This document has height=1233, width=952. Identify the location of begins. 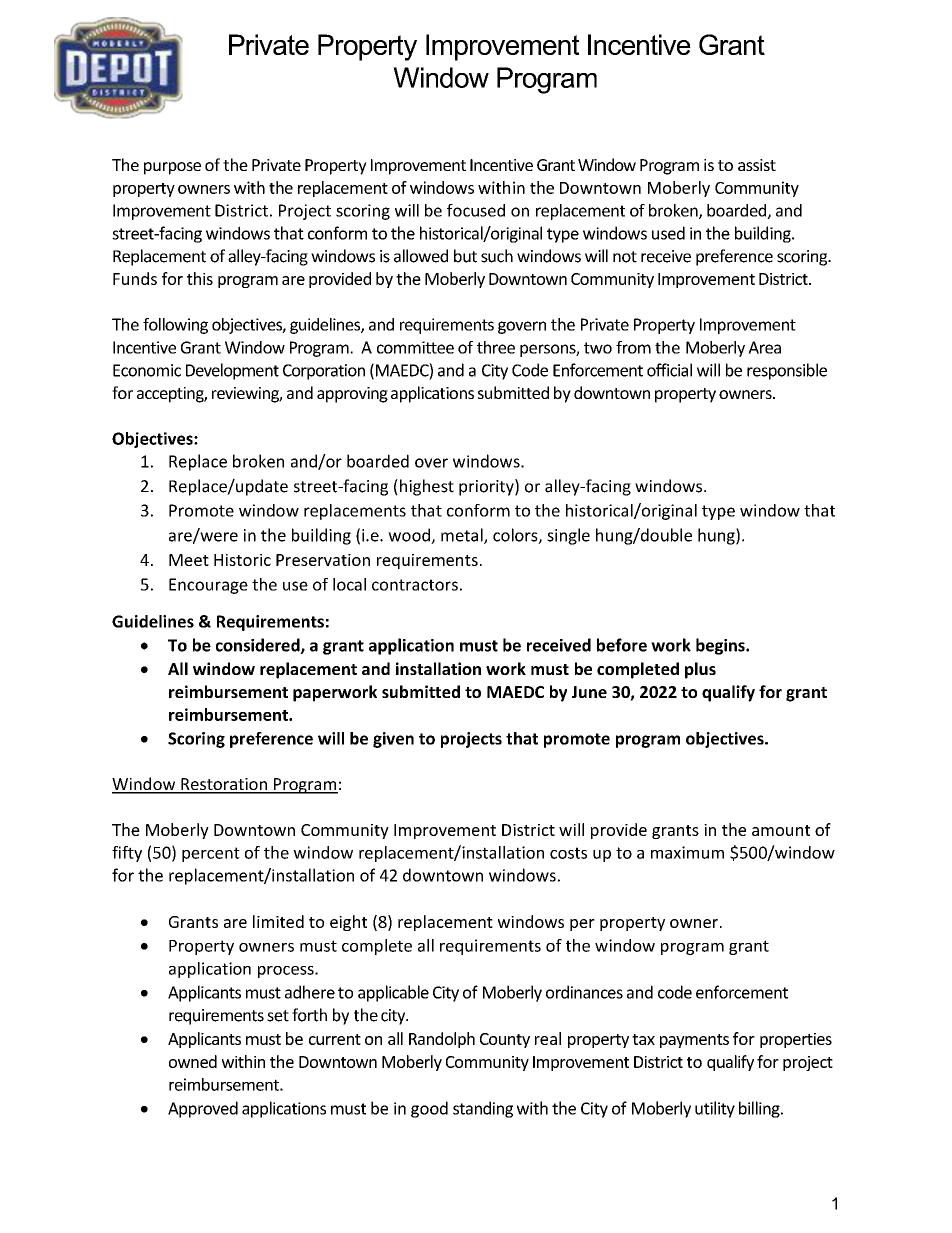
(721, 646).
